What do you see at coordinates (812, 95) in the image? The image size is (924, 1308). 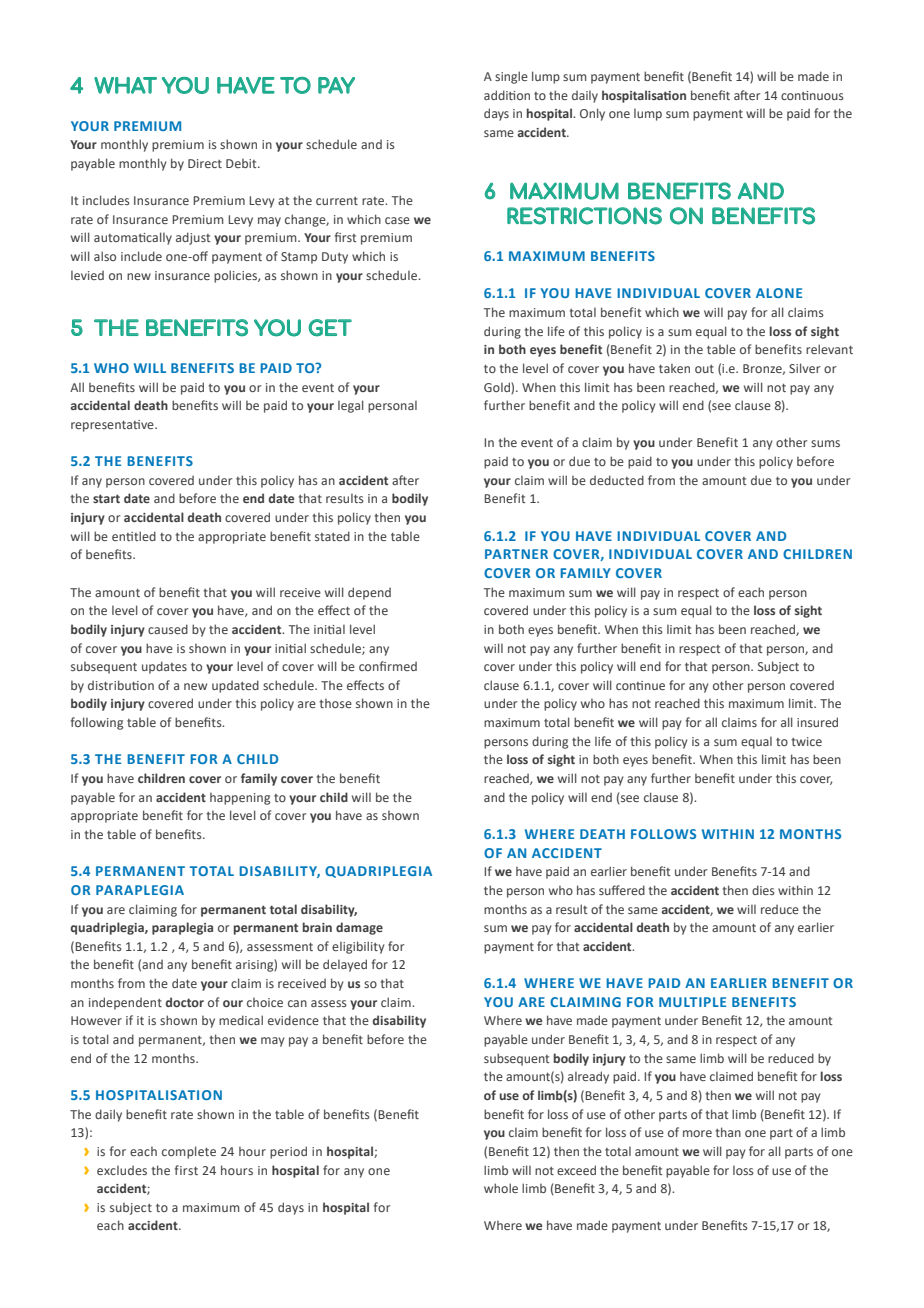 I see `continuous` at bounding box center [812, 95].
